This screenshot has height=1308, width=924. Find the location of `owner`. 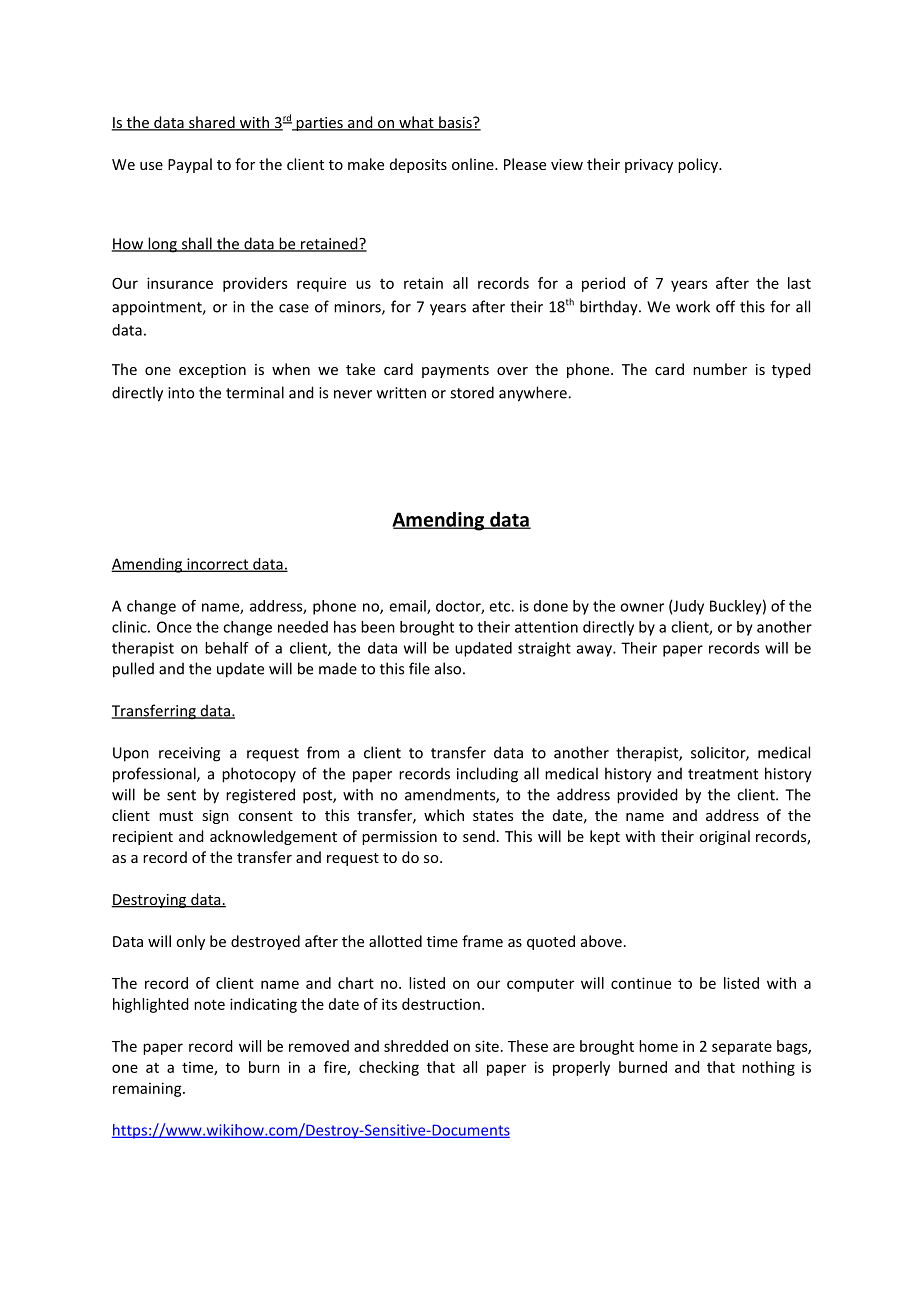

owner is located at coordinates (642, 607).
